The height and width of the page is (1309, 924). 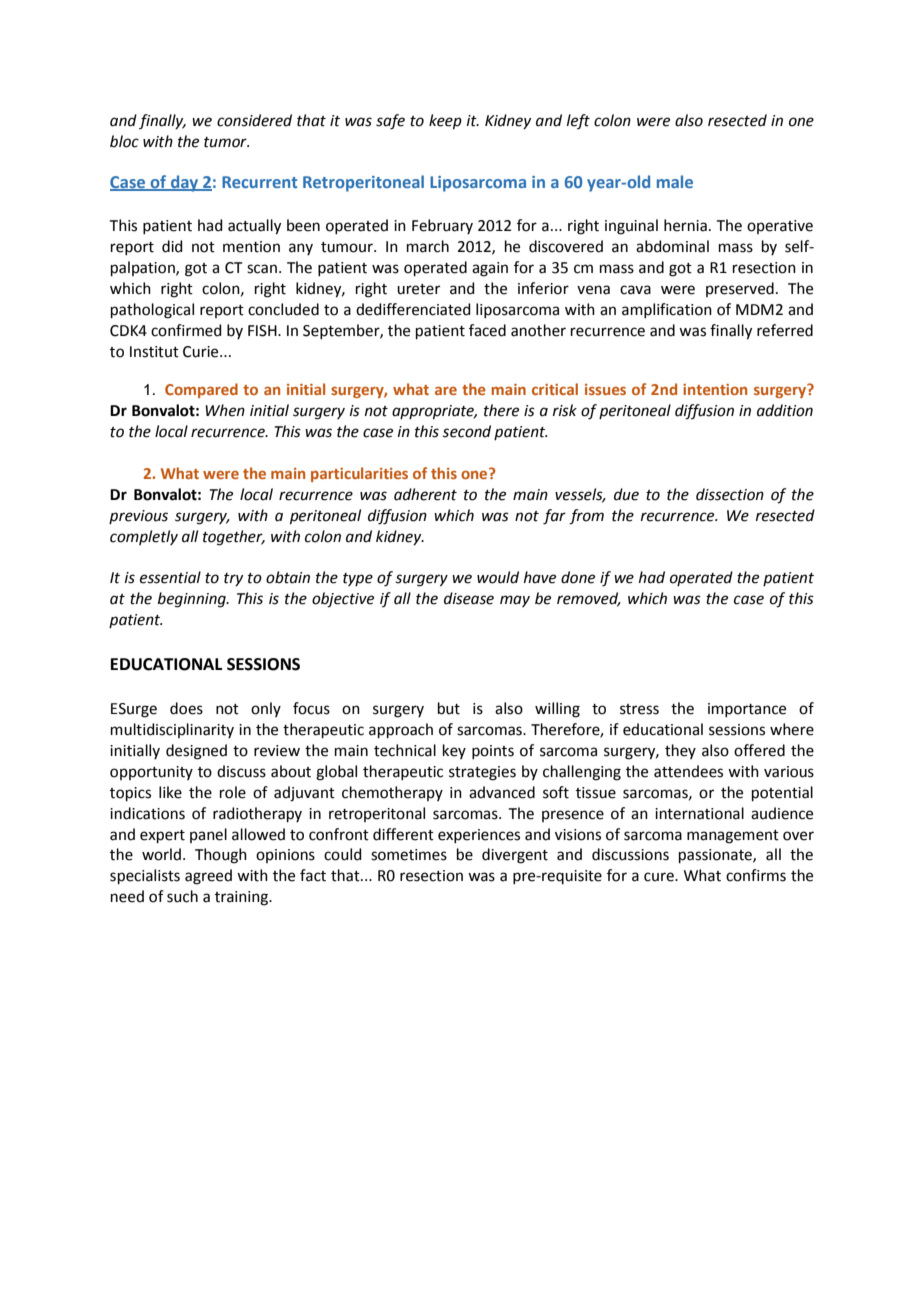 What do you see at coordinates (186, 708) in the page?
I see `does` at bounding box center [186, 708].
